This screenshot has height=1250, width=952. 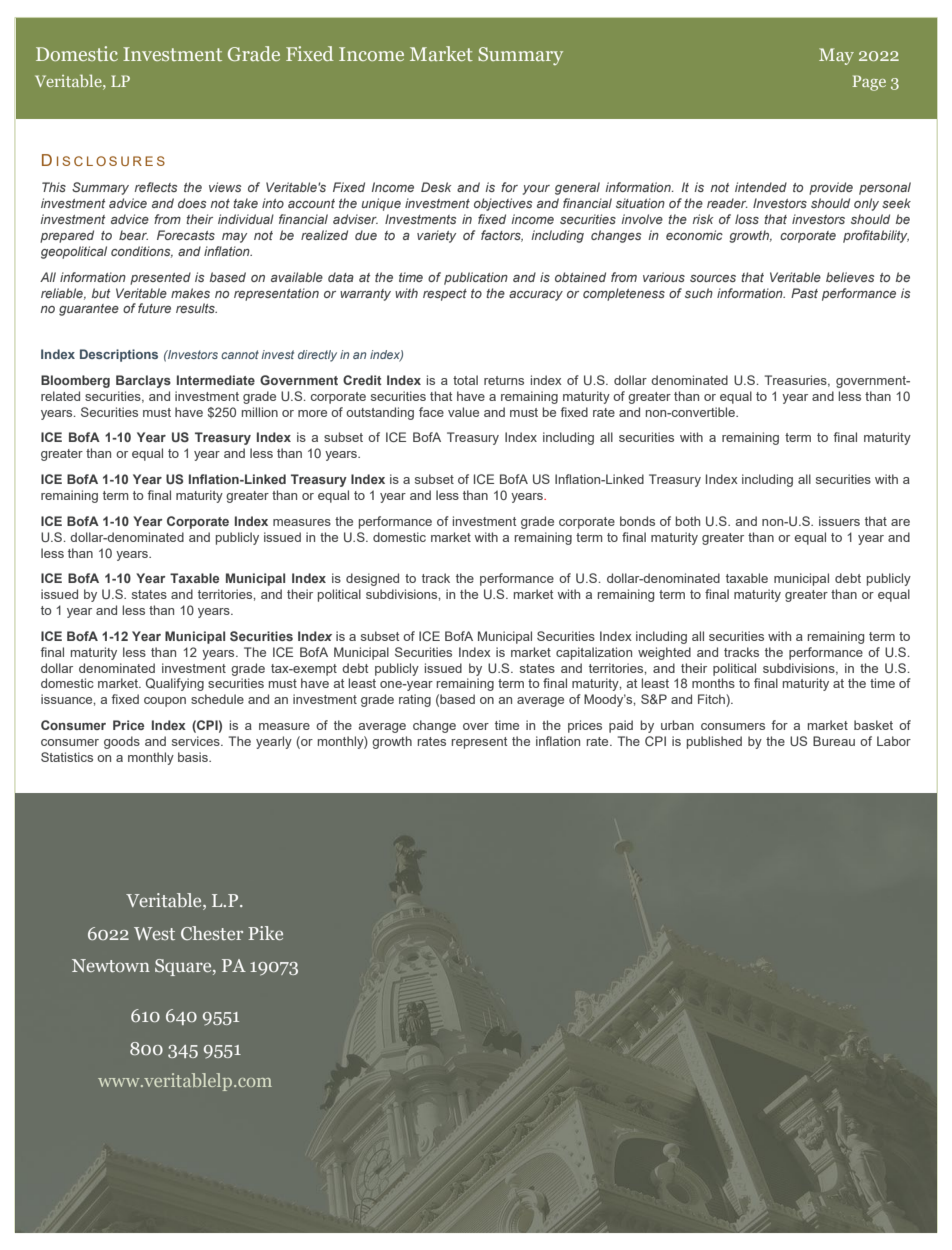 I want to click on Bureau, so click(x=834, y=741).
